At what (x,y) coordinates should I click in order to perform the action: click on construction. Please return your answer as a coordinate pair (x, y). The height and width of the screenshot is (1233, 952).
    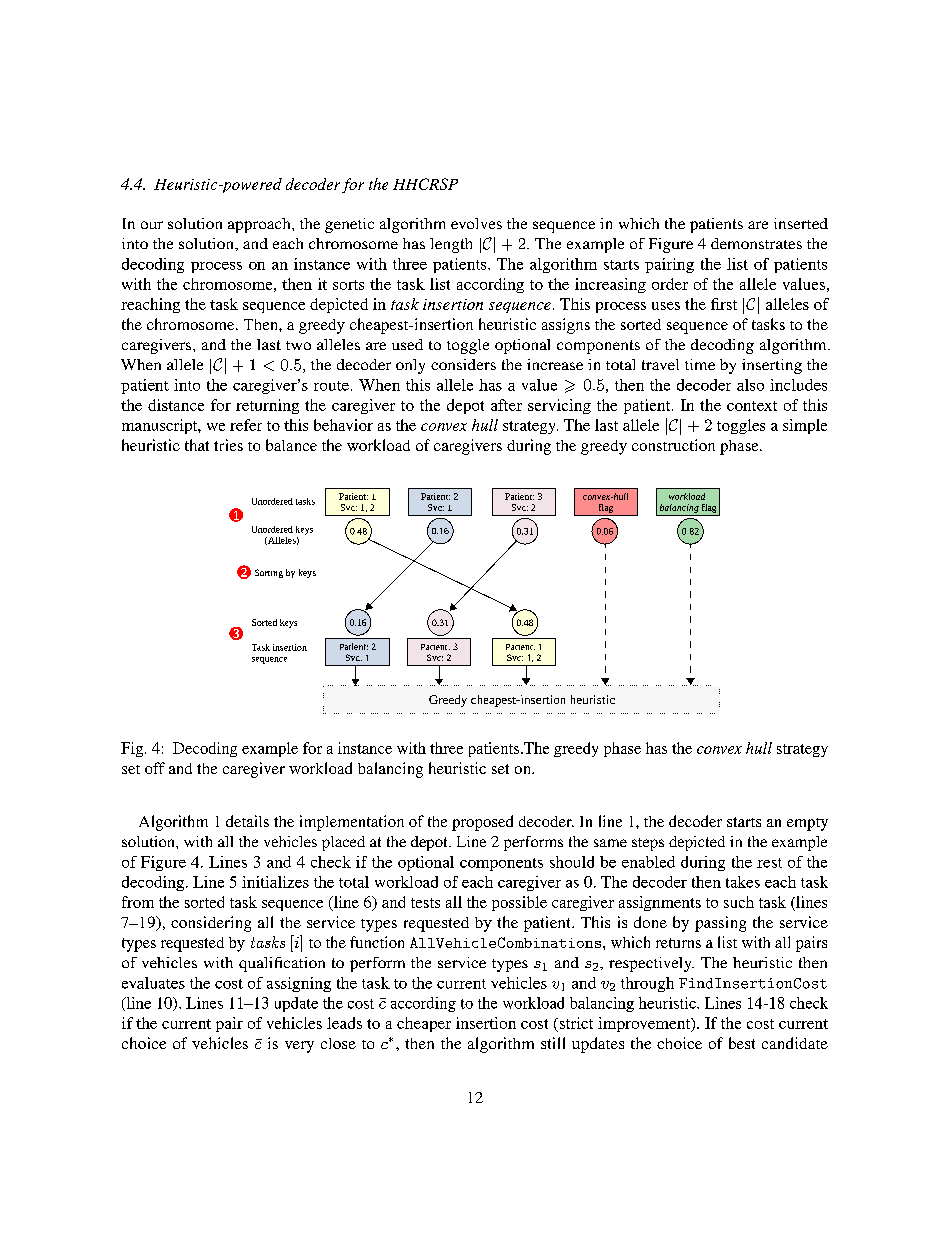
    Looking at the image, I should click on (673, 445).
